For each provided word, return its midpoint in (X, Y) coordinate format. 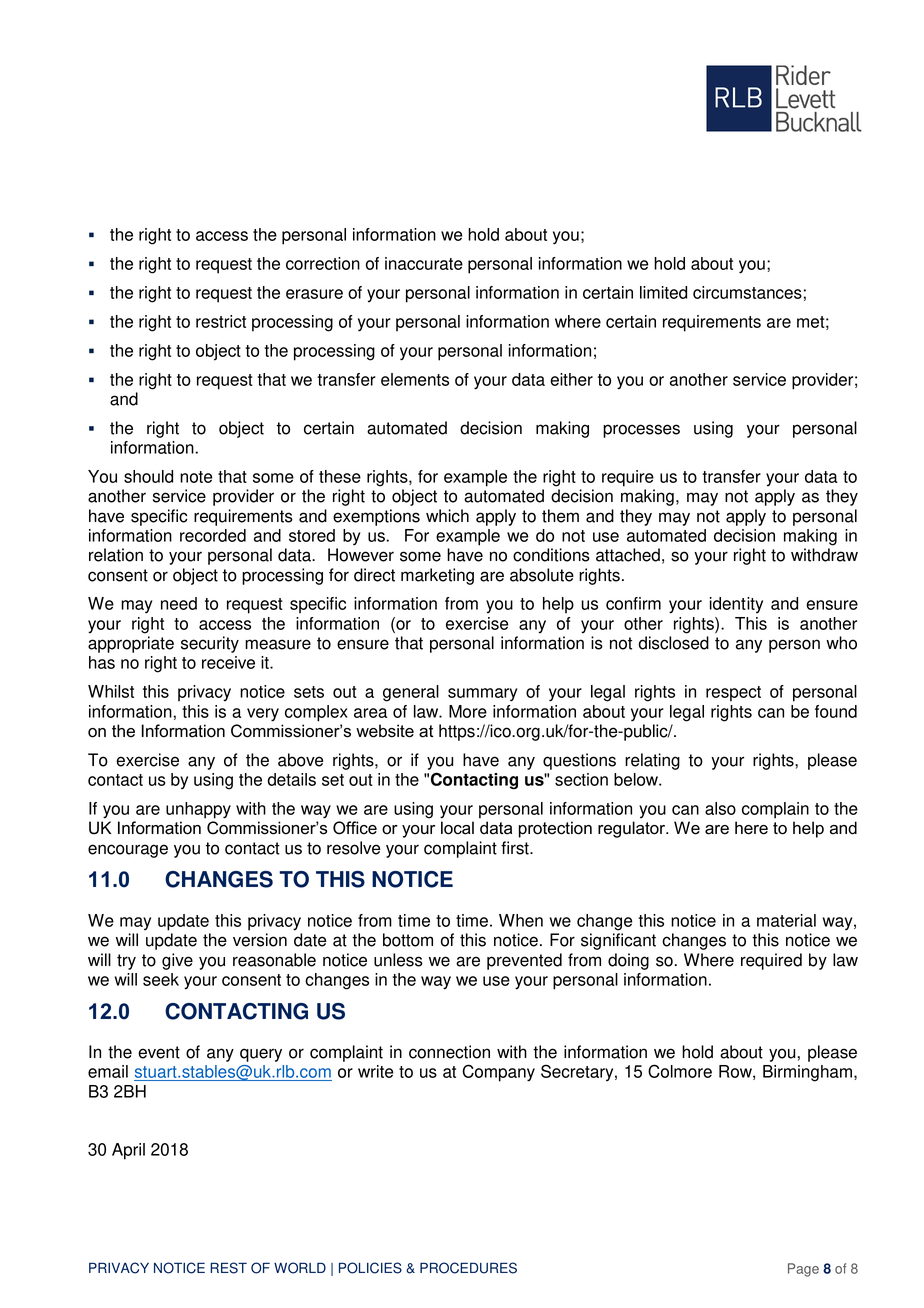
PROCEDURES (468, 1268)
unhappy (198, 810)
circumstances (747, 292)
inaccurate (424, 263)
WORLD (300, 1268)
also (720, 808)
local (457, 828)
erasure (314, 294)
